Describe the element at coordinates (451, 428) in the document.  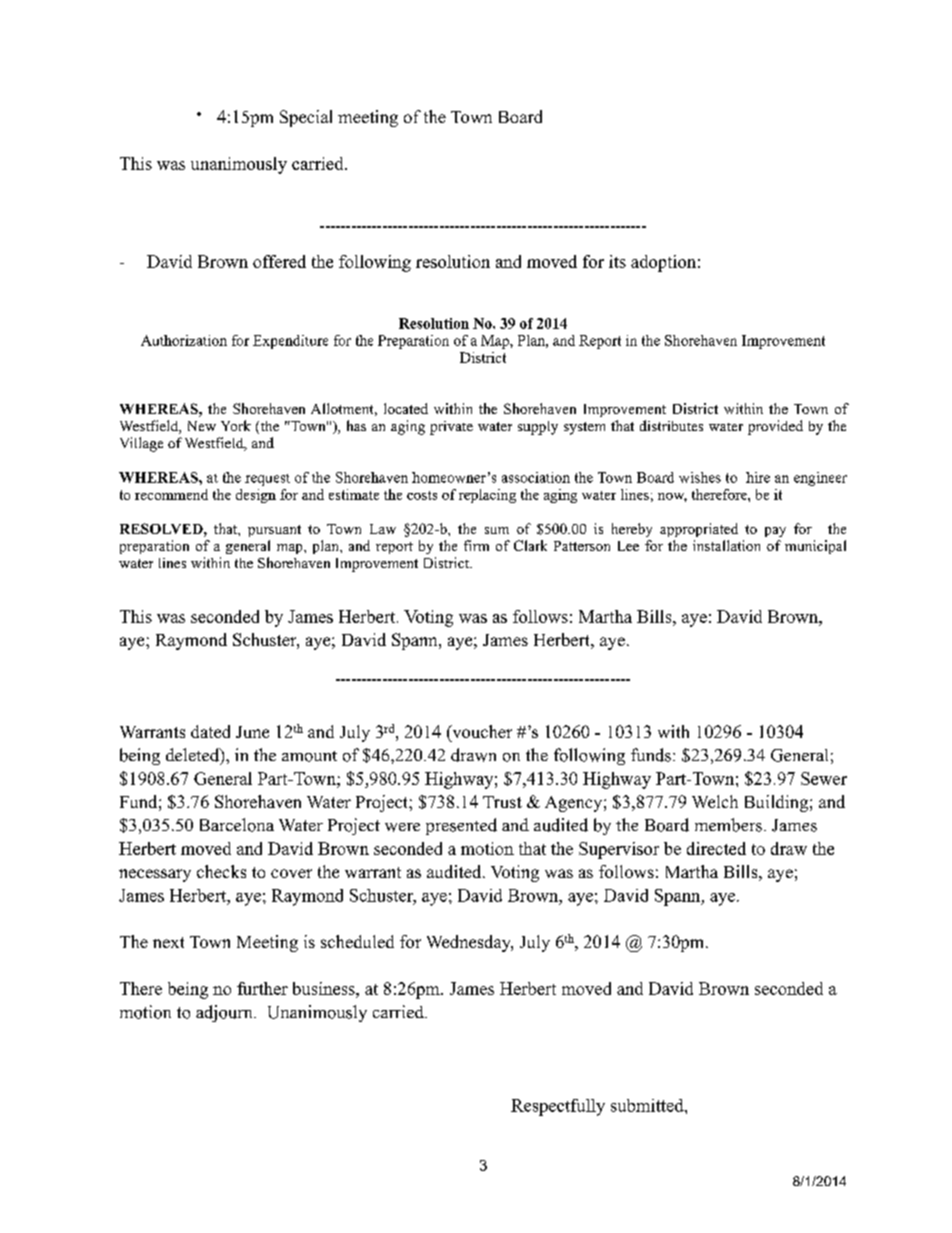
I see `private` at that location.
